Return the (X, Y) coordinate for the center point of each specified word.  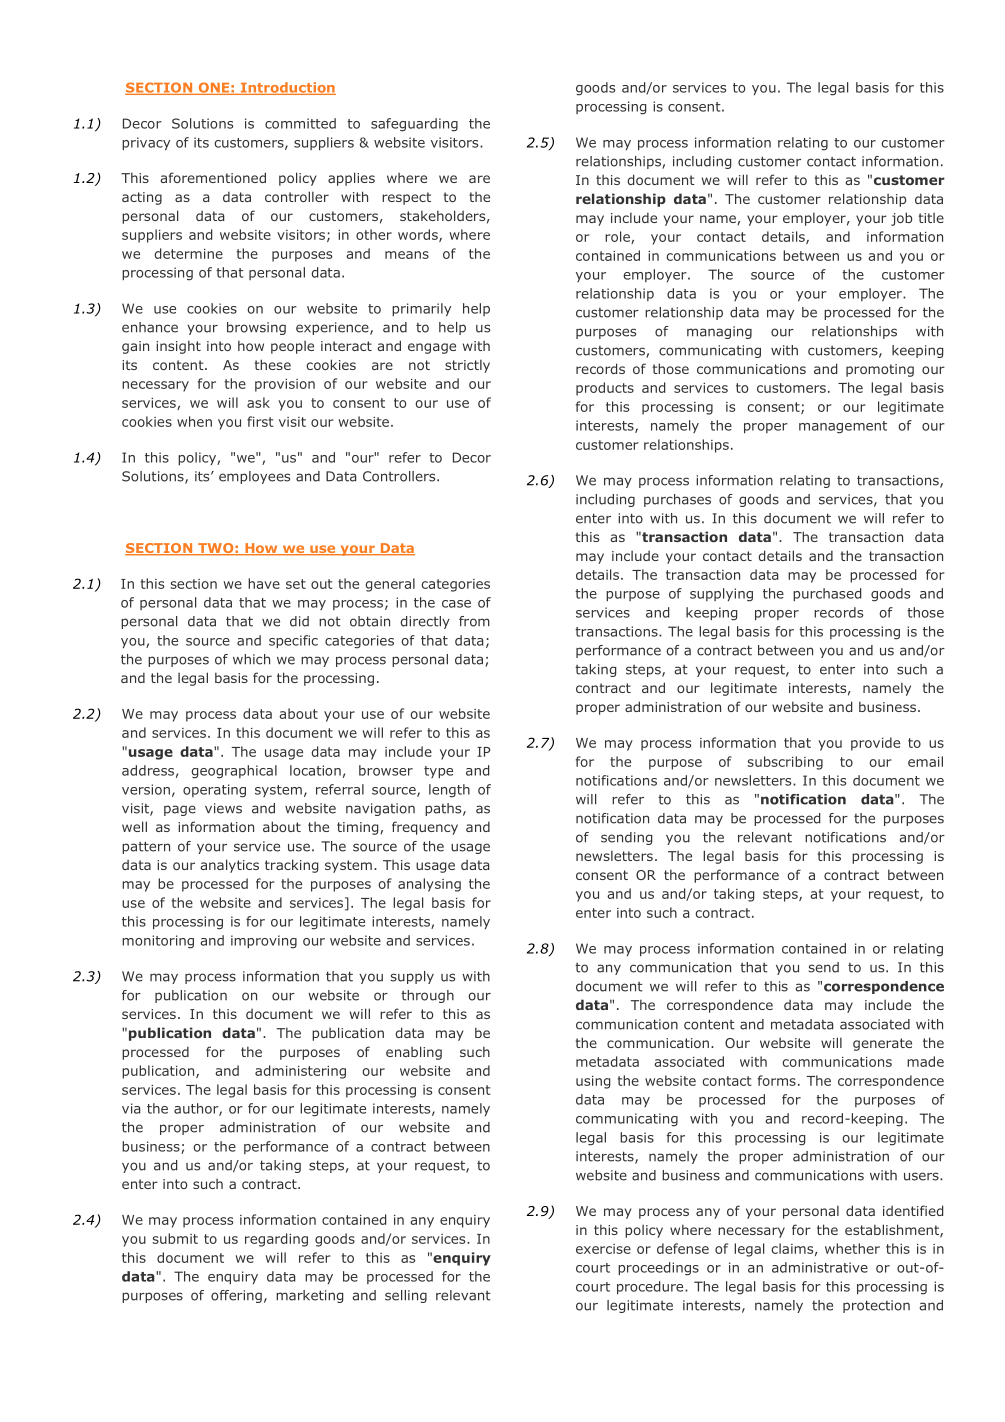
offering (236, 1296)
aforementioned (213, 177)
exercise (603, 1249)
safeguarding (414, 125)
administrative (820, 1267)
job (901, 219)
